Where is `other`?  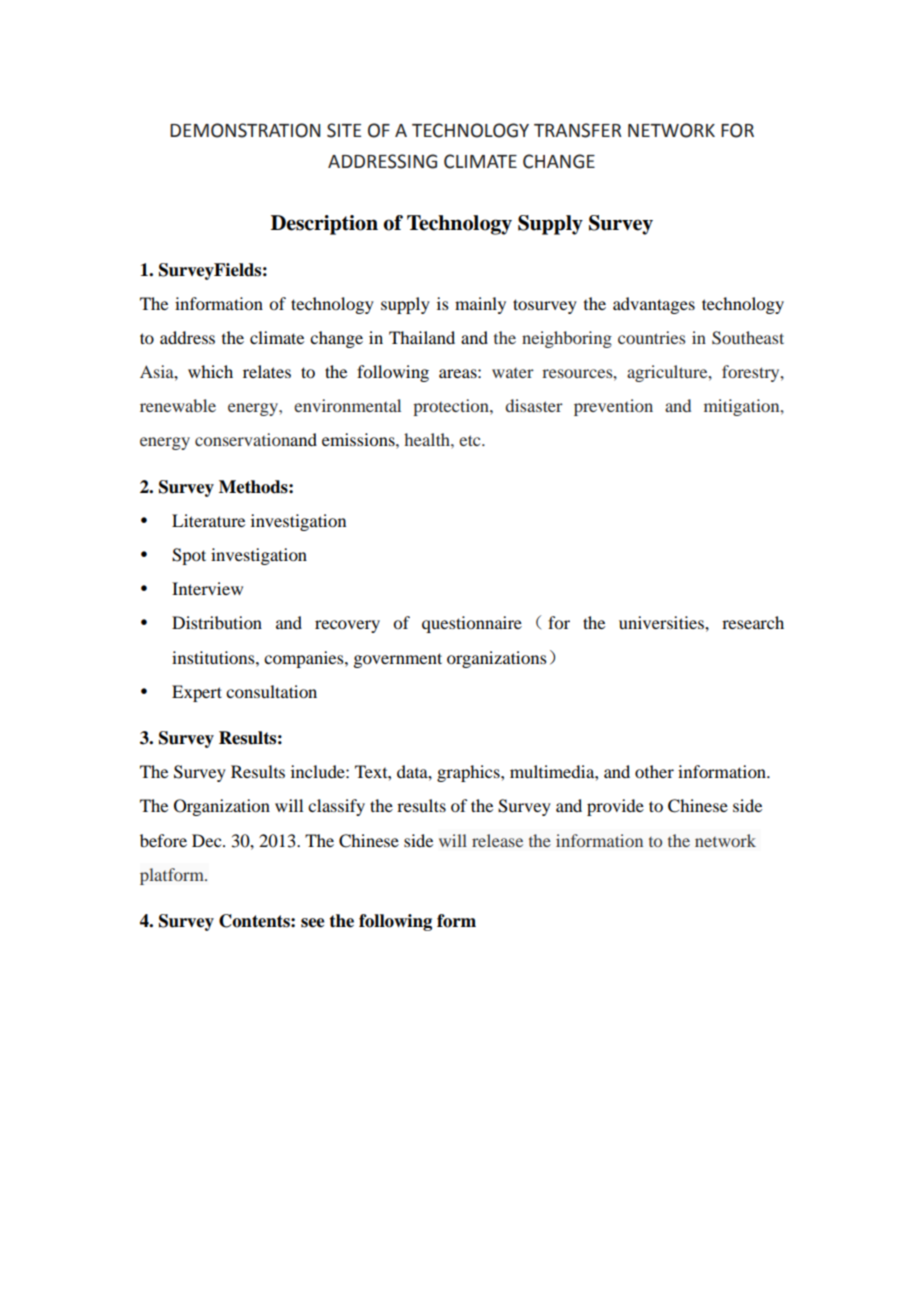
other is located at coordinates (654, 771).
